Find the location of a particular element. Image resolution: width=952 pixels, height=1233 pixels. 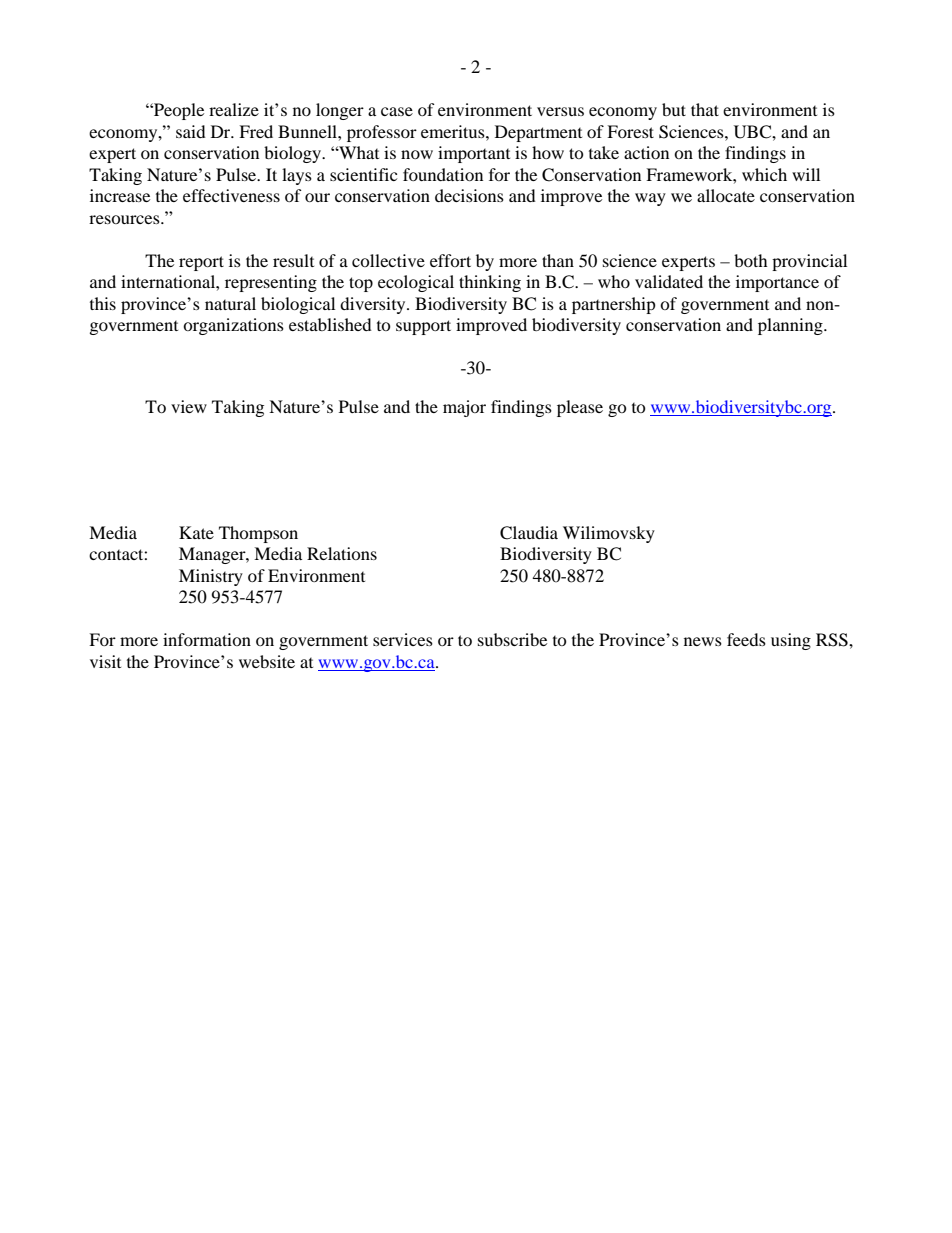

major is located at coordinates (464, 408).
